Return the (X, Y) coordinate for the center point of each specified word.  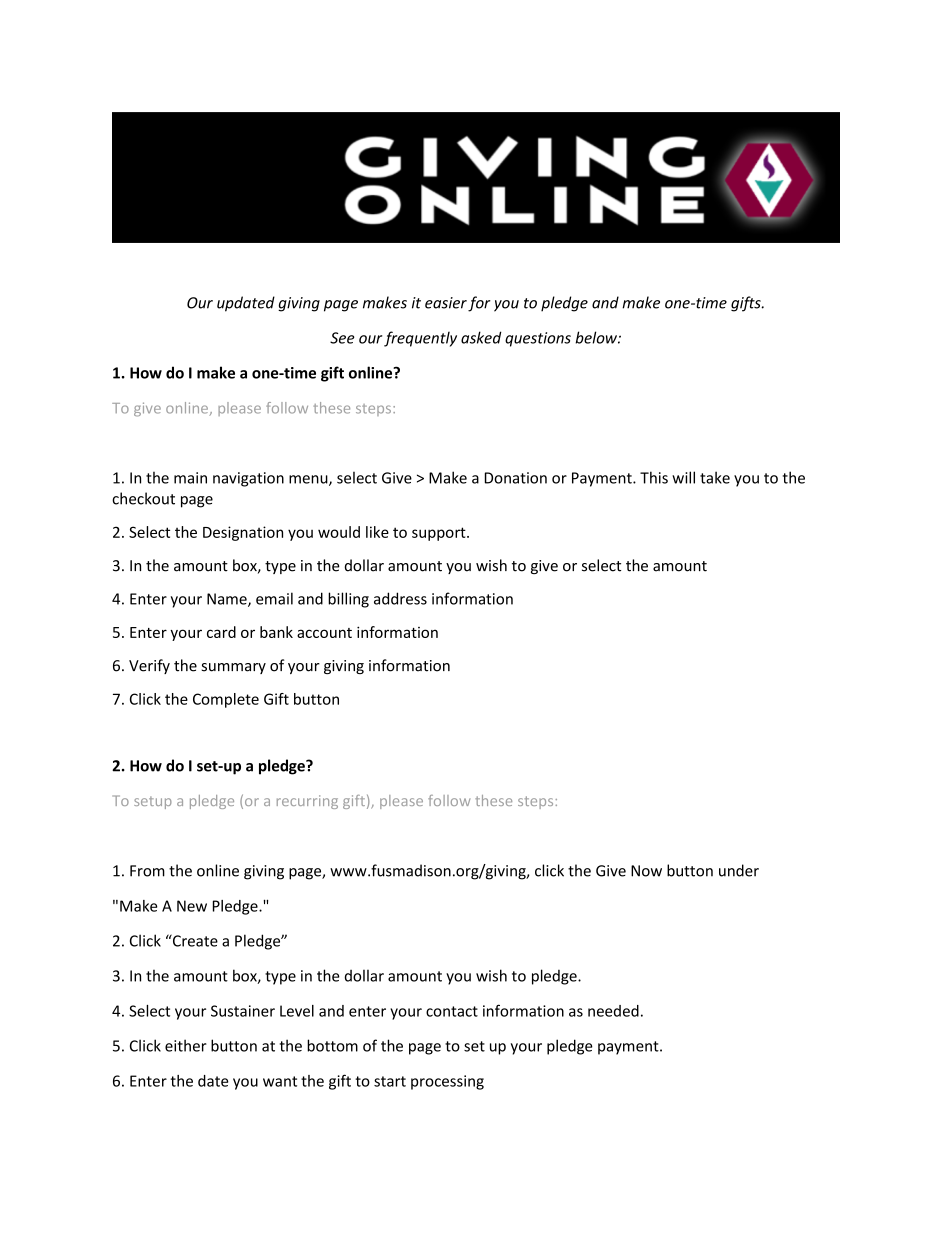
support (440, 534)
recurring (307, 802)
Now (646, 871)
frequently (420, 339)
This (654, 477)
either (186, 1045)
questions (538, 339)
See (342, 338)
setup (153, 802)
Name (228, 600)
